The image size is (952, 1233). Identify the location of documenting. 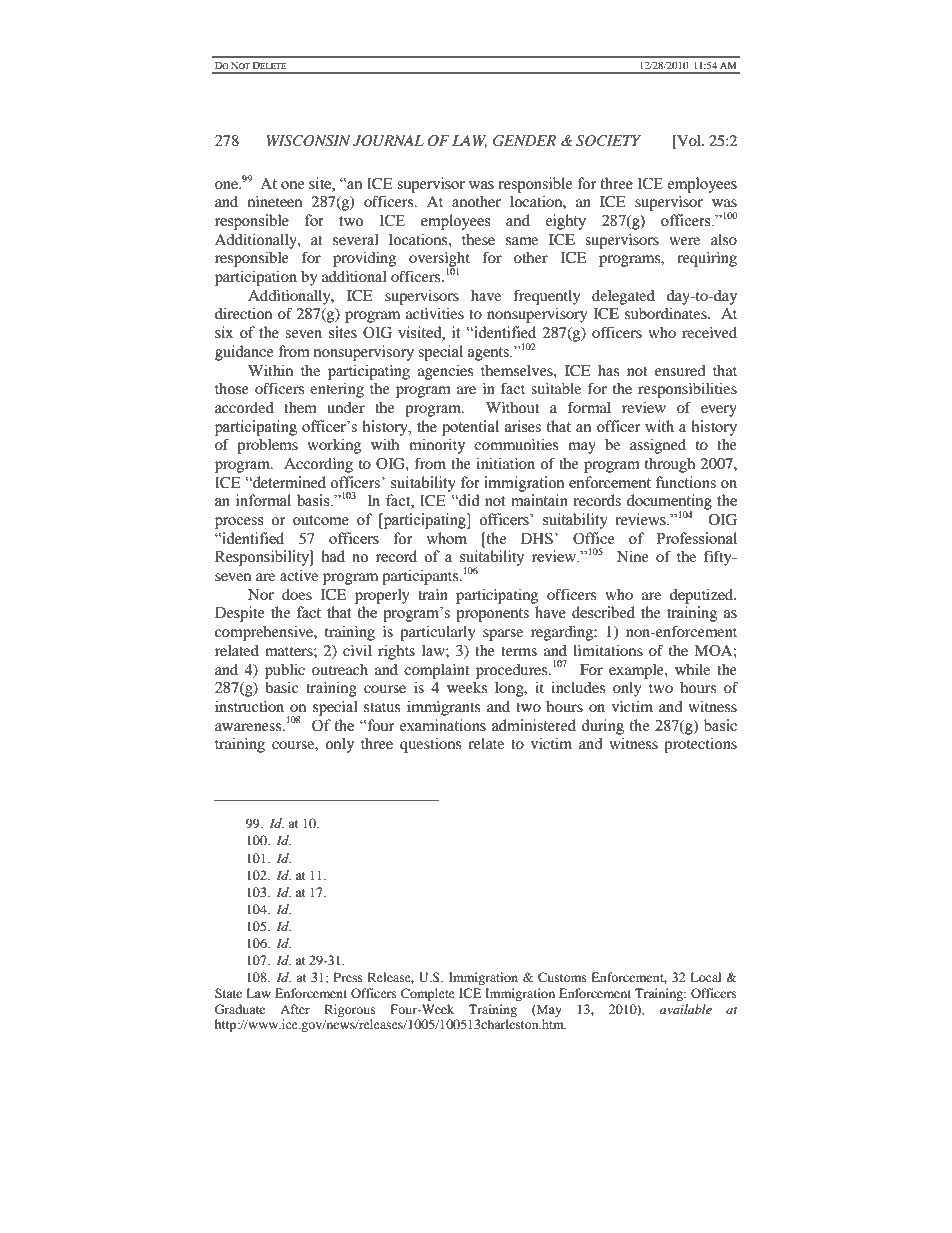
(669, 503).
